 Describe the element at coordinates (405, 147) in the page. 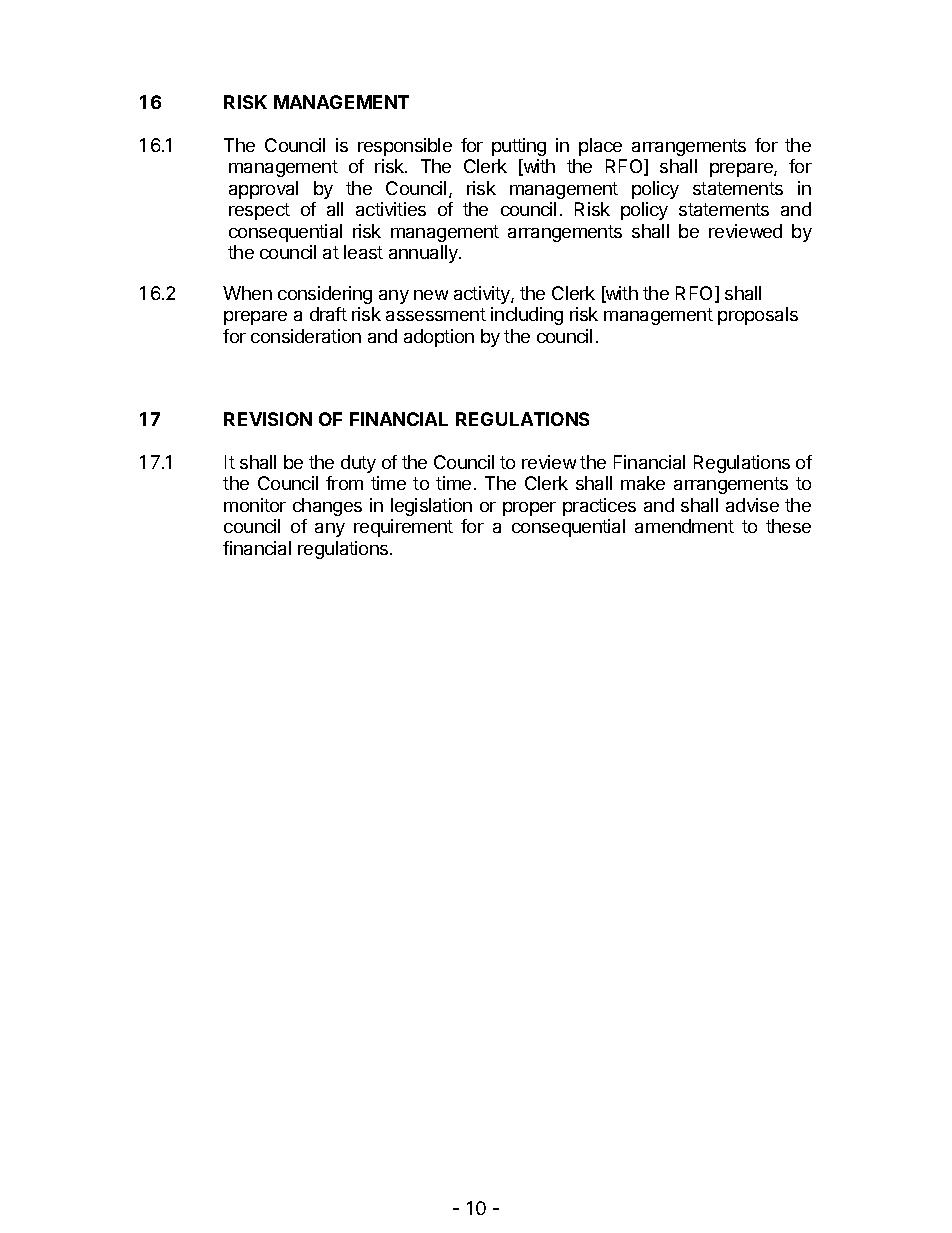

I see `responsible` at that location.
